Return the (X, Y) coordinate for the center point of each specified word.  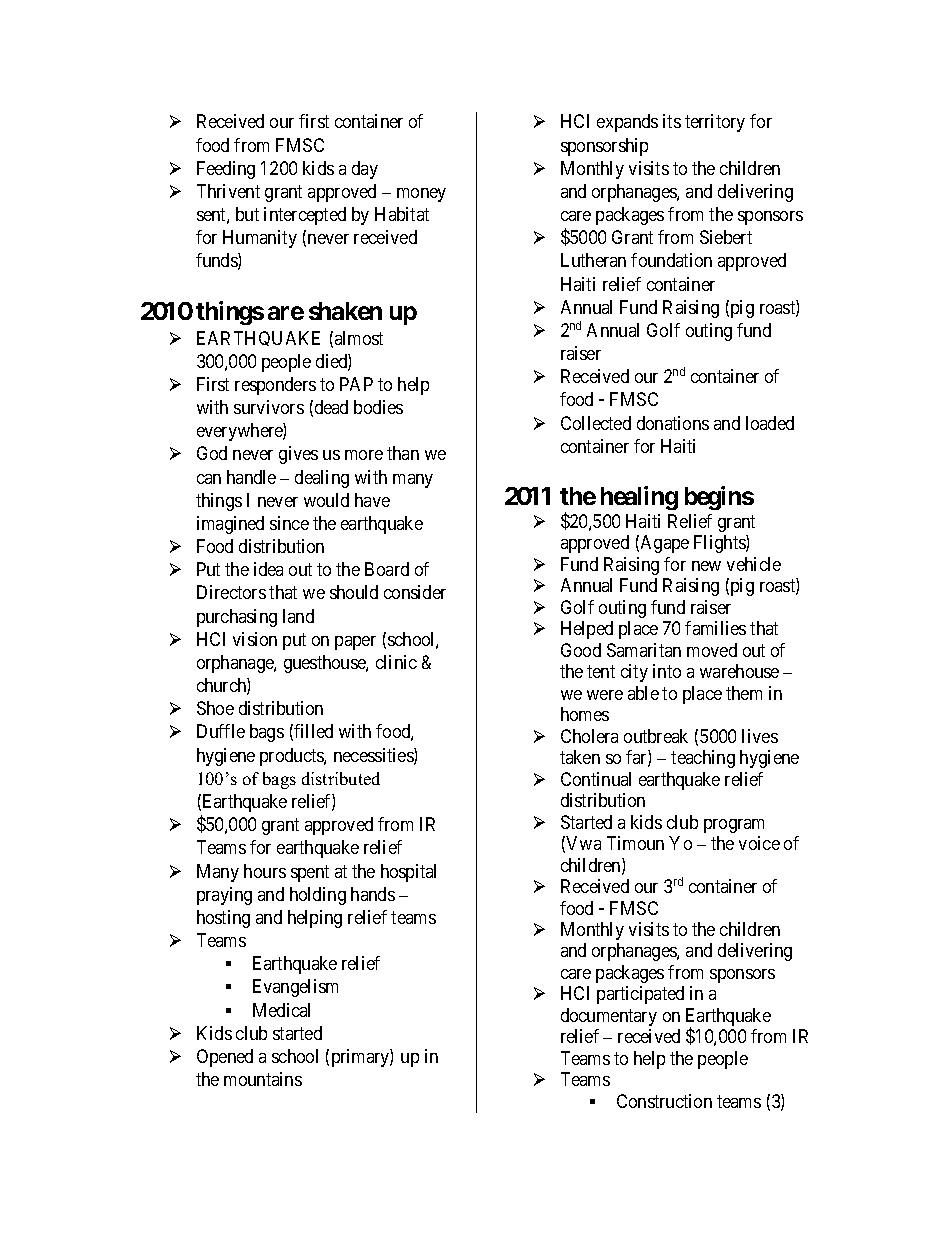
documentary (609, 1017)
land (298, 616)
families (715, 628)
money (421, 195)
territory (715, 123)
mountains (263, 1079)
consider (415, 592)
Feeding (226, 170)
